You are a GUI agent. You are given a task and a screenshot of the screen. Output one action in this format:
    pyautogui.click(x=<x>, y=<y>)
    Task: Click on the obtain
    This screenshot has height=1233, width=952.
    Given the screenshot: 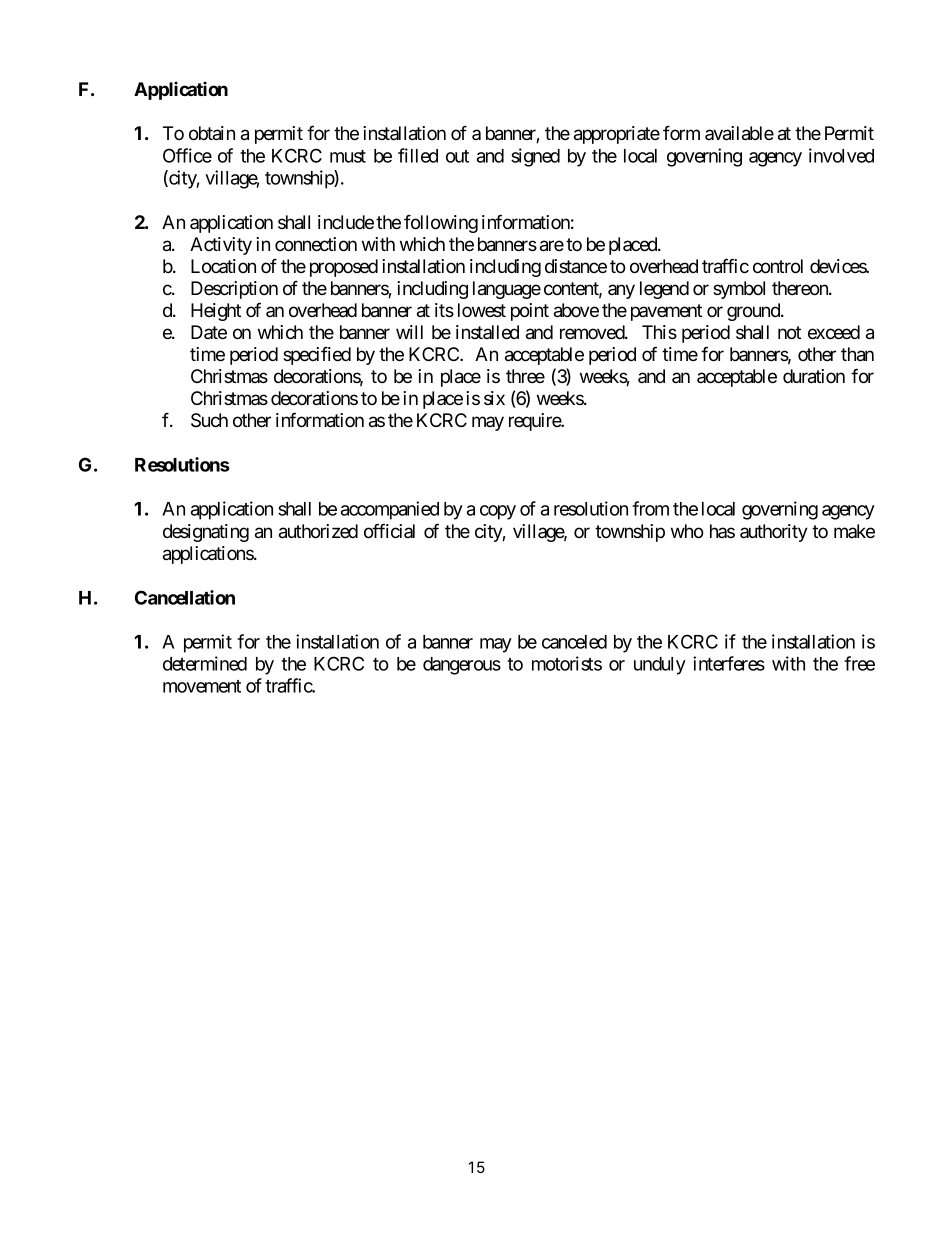 What is the action you would take?
    pyautogui.click(x=212, y=133)
